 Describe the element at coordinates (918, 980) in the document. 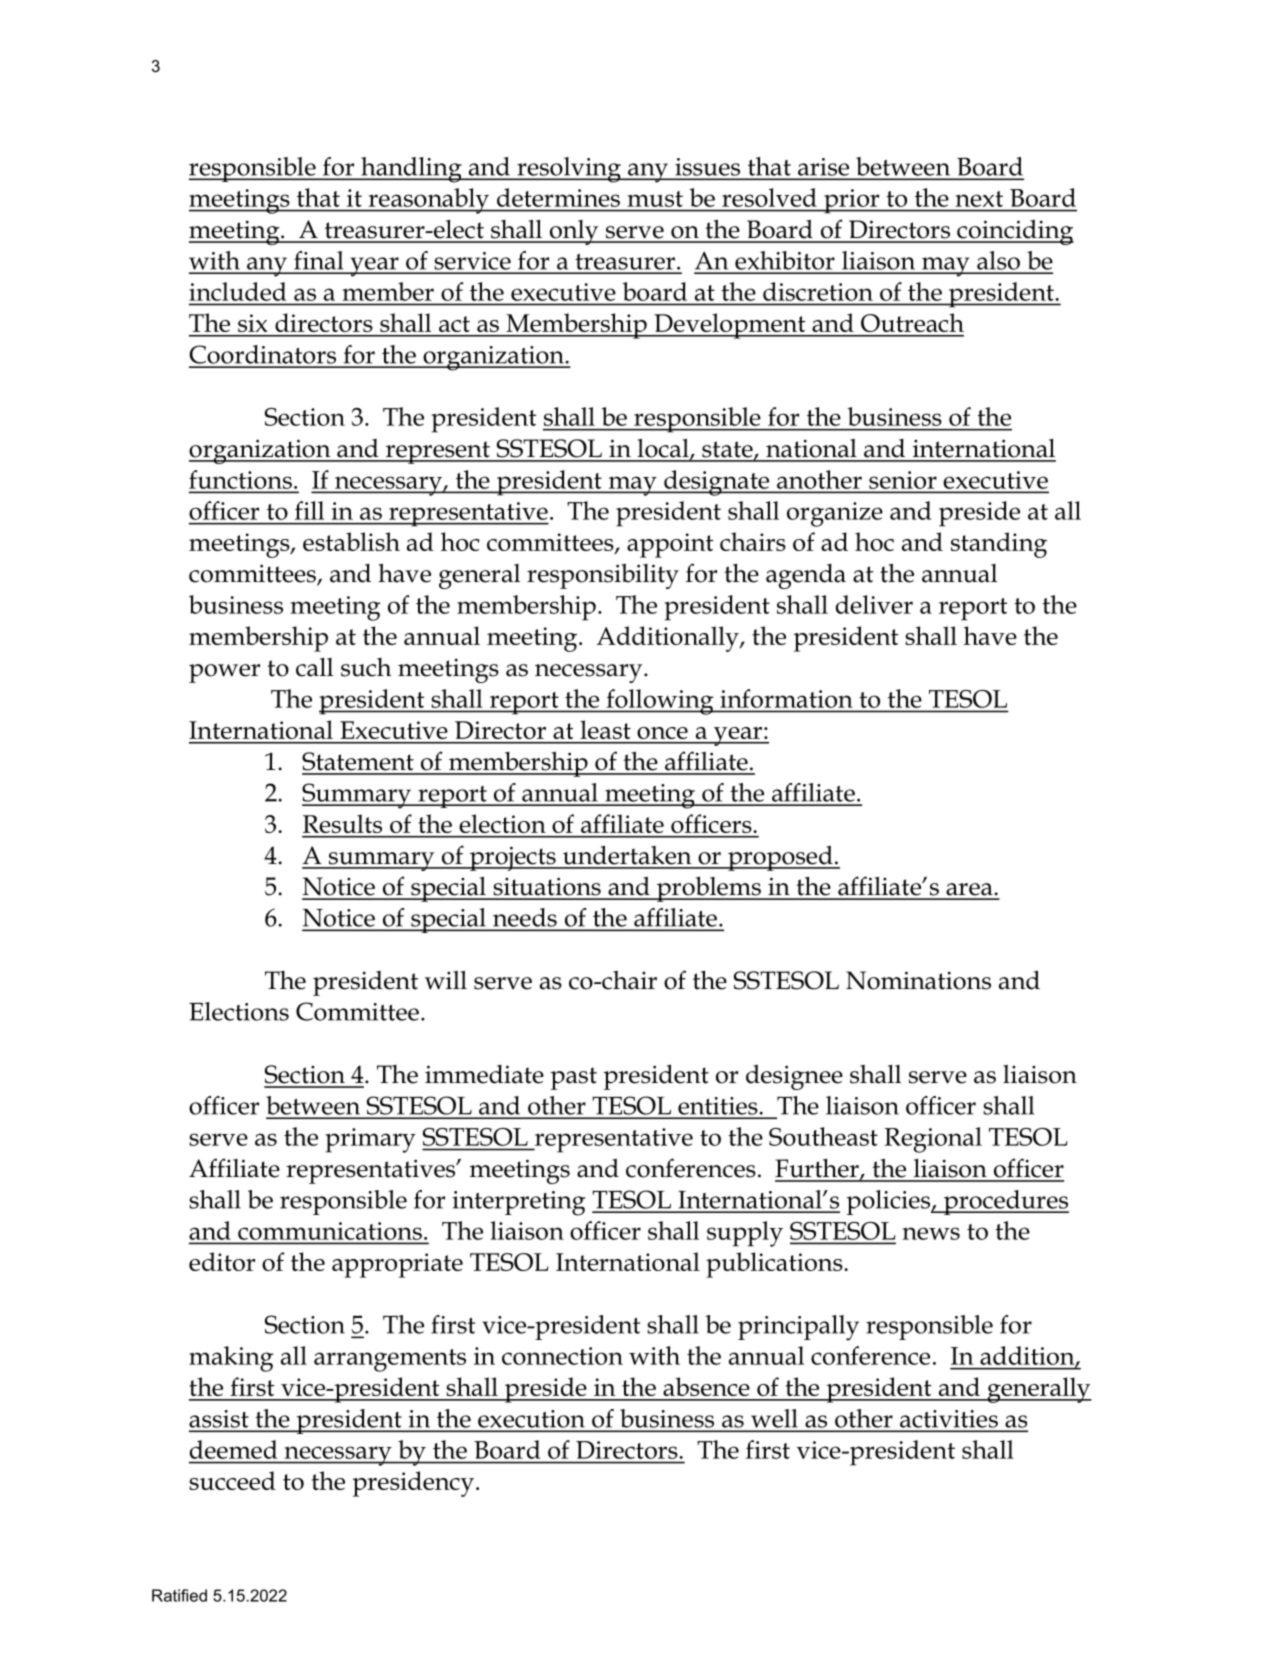

I see `Nominations` at that location.
